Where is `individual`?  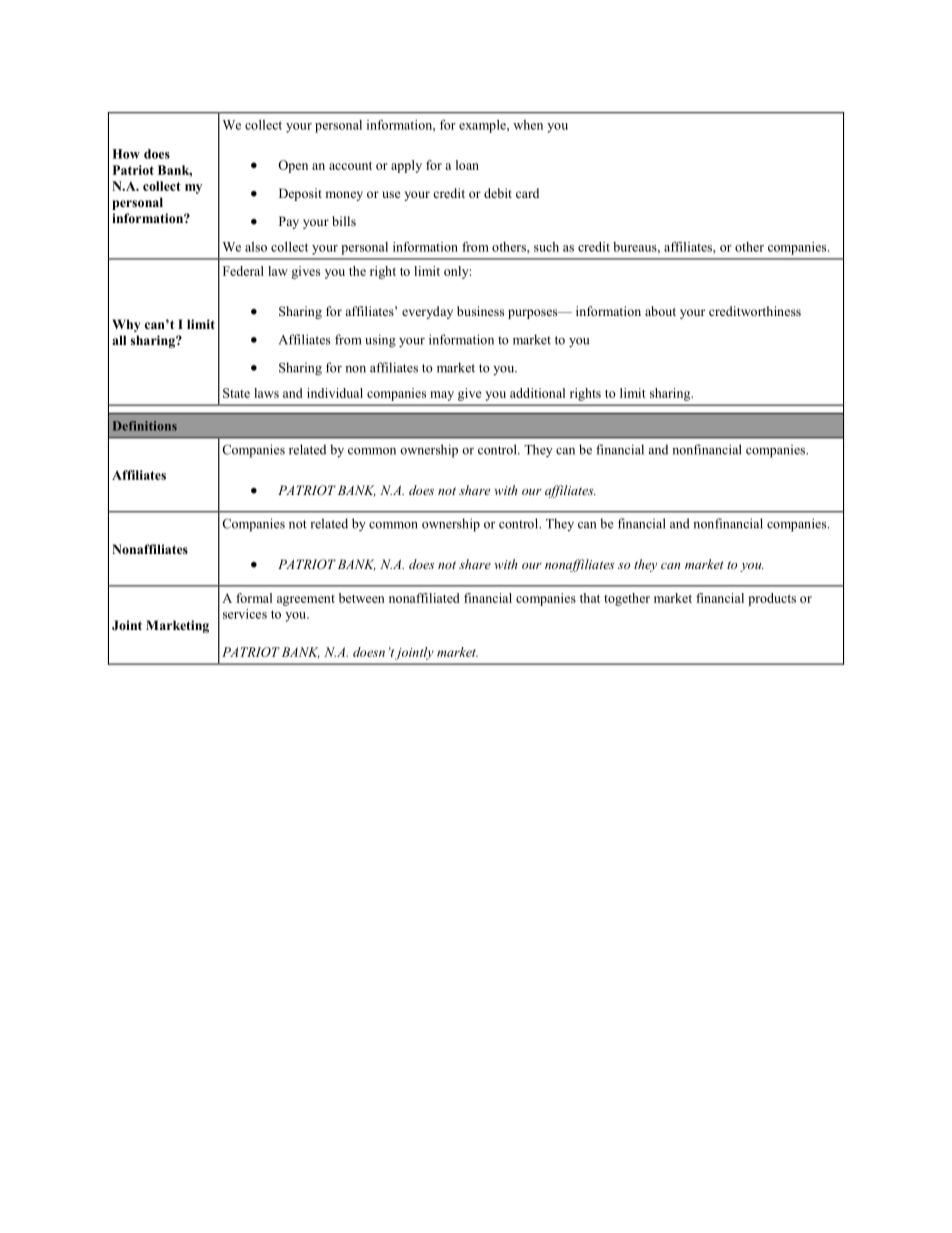
individual is located at coordinates (335, 393).
